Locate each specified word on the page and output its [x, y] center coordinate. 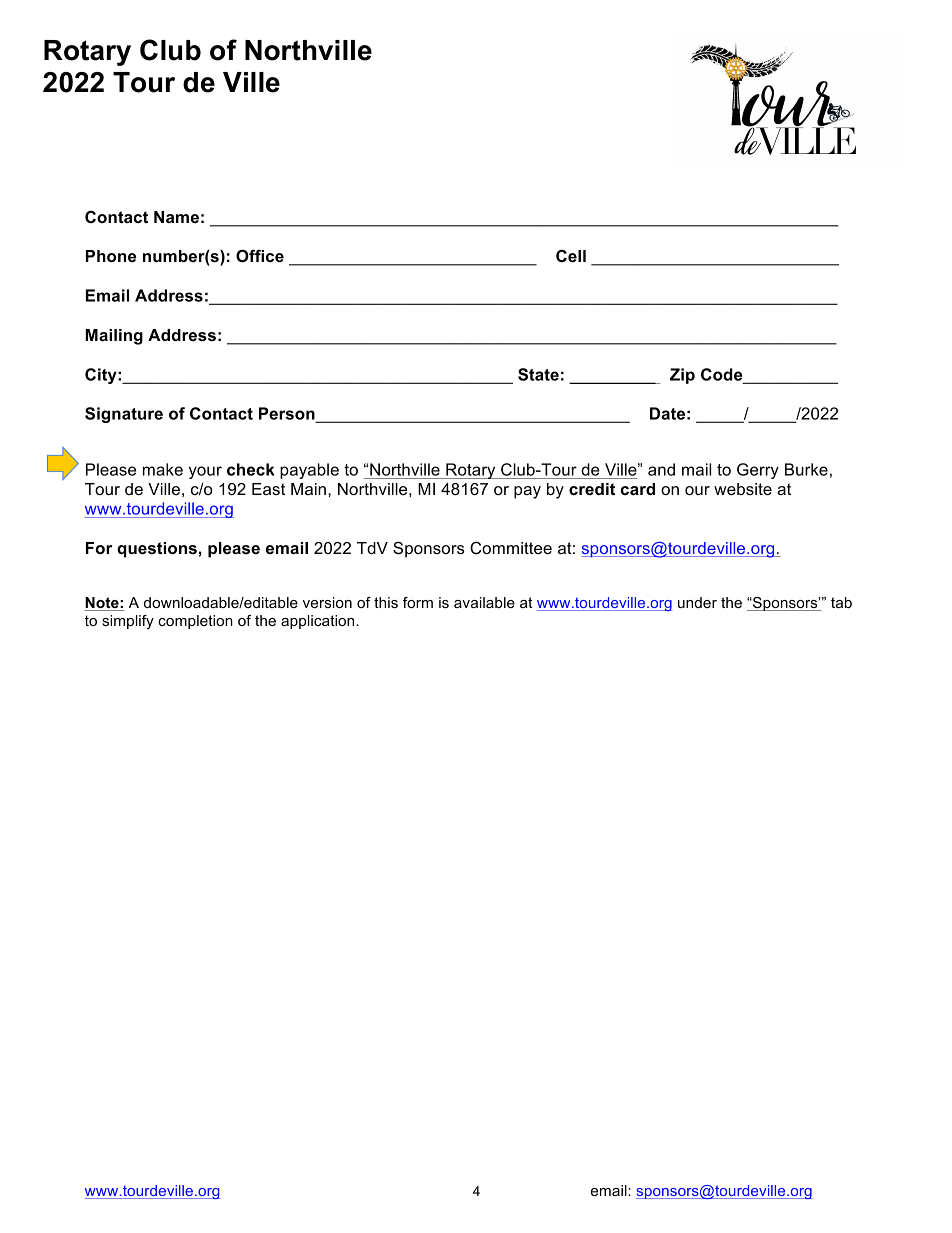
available [484, 602]
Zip [682, 376]
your [205, 472]
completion [195, 622]
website [743, 489]
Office [260, 256]
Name [176, 217]
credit [592, 489]
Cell [571, 255]
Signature [124, 415]
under [697, 602]
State [538, 374]
